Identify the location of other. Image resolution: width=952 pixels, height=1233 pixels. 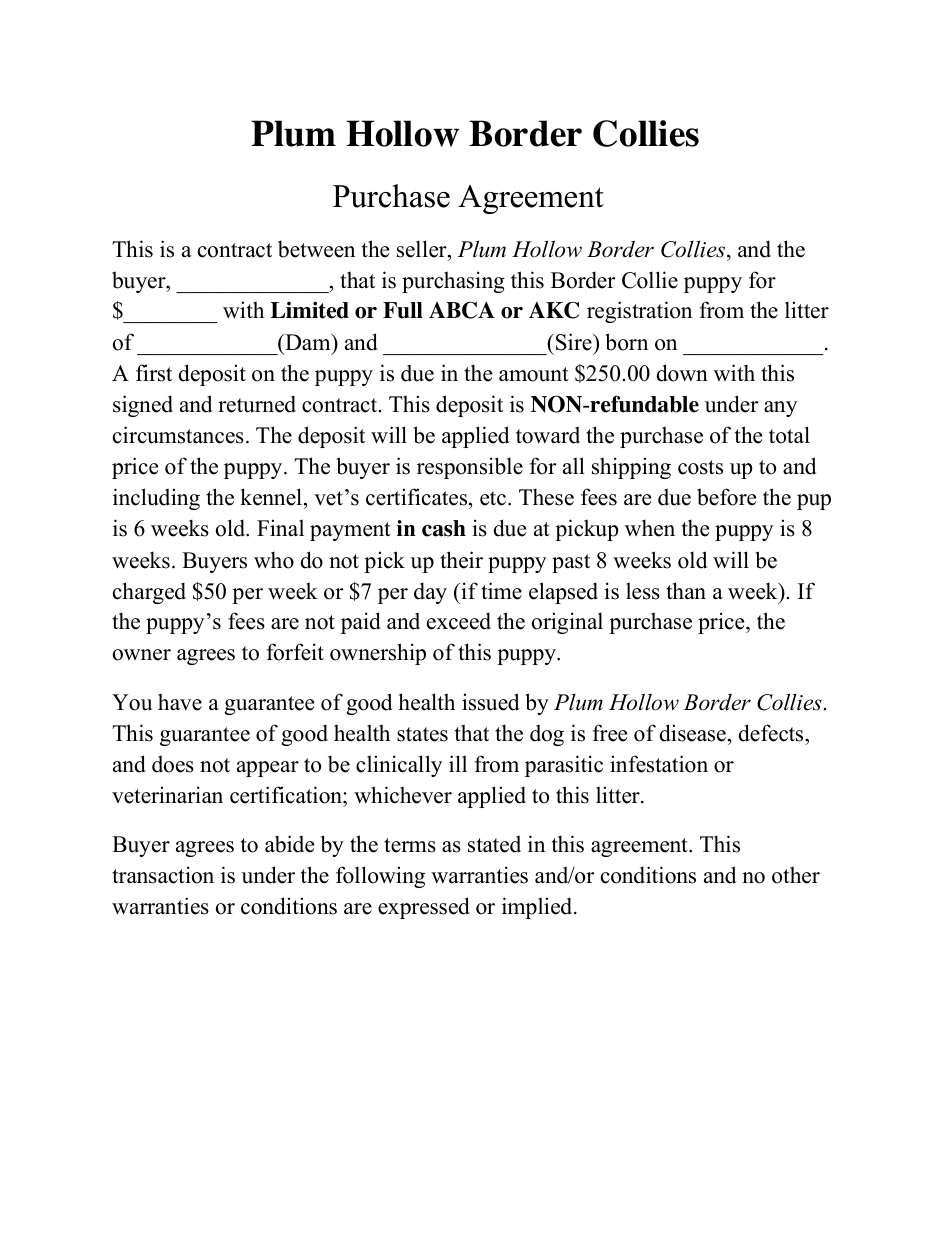
(796, 875).
